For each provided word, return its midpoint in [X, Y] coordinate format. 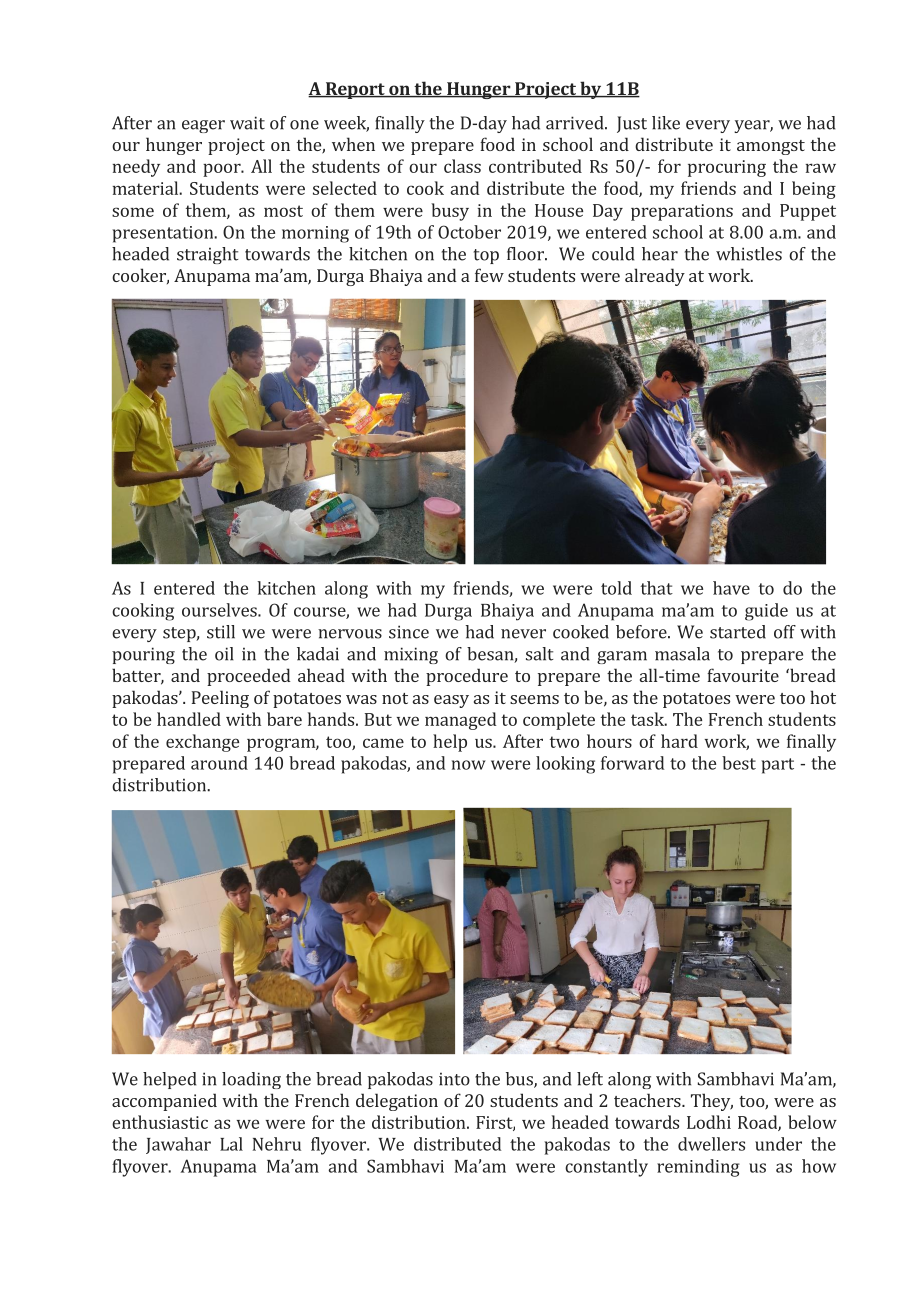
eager [203, 126]
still [221, 632]
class [462, 166]
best [739, 763]
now [469, 765]
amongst [771, 147]
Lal [231, 1144]
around [219, 763]
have [731, 588]
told [616, 588]
